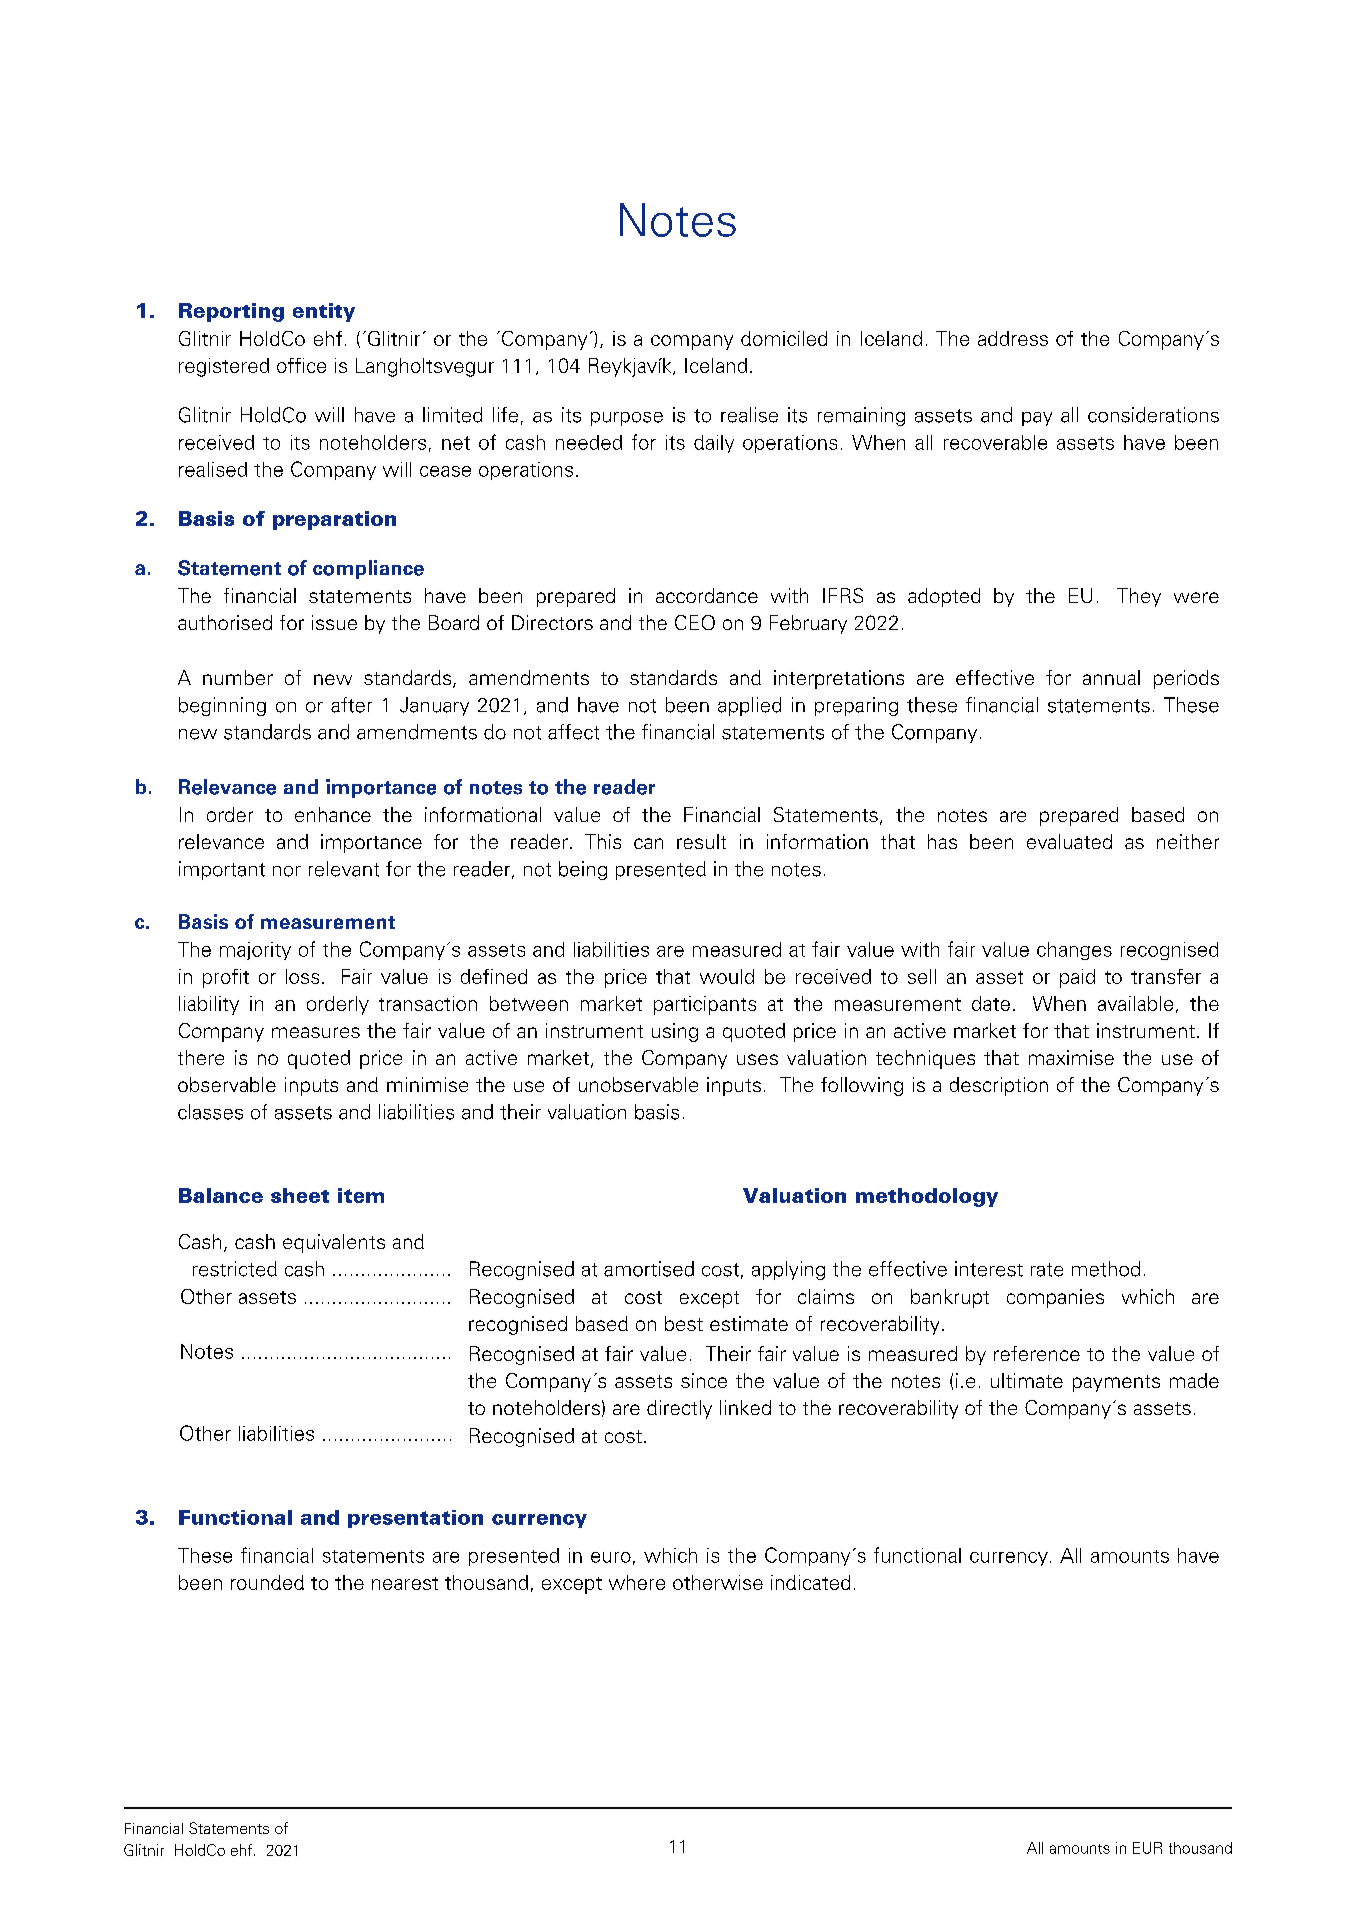 The height and width of the screenshot is (1920, 1358). What do you see at coordinates (637, 1582) in the screenshot?
I see `where` at bounding box center [637, 1582].
